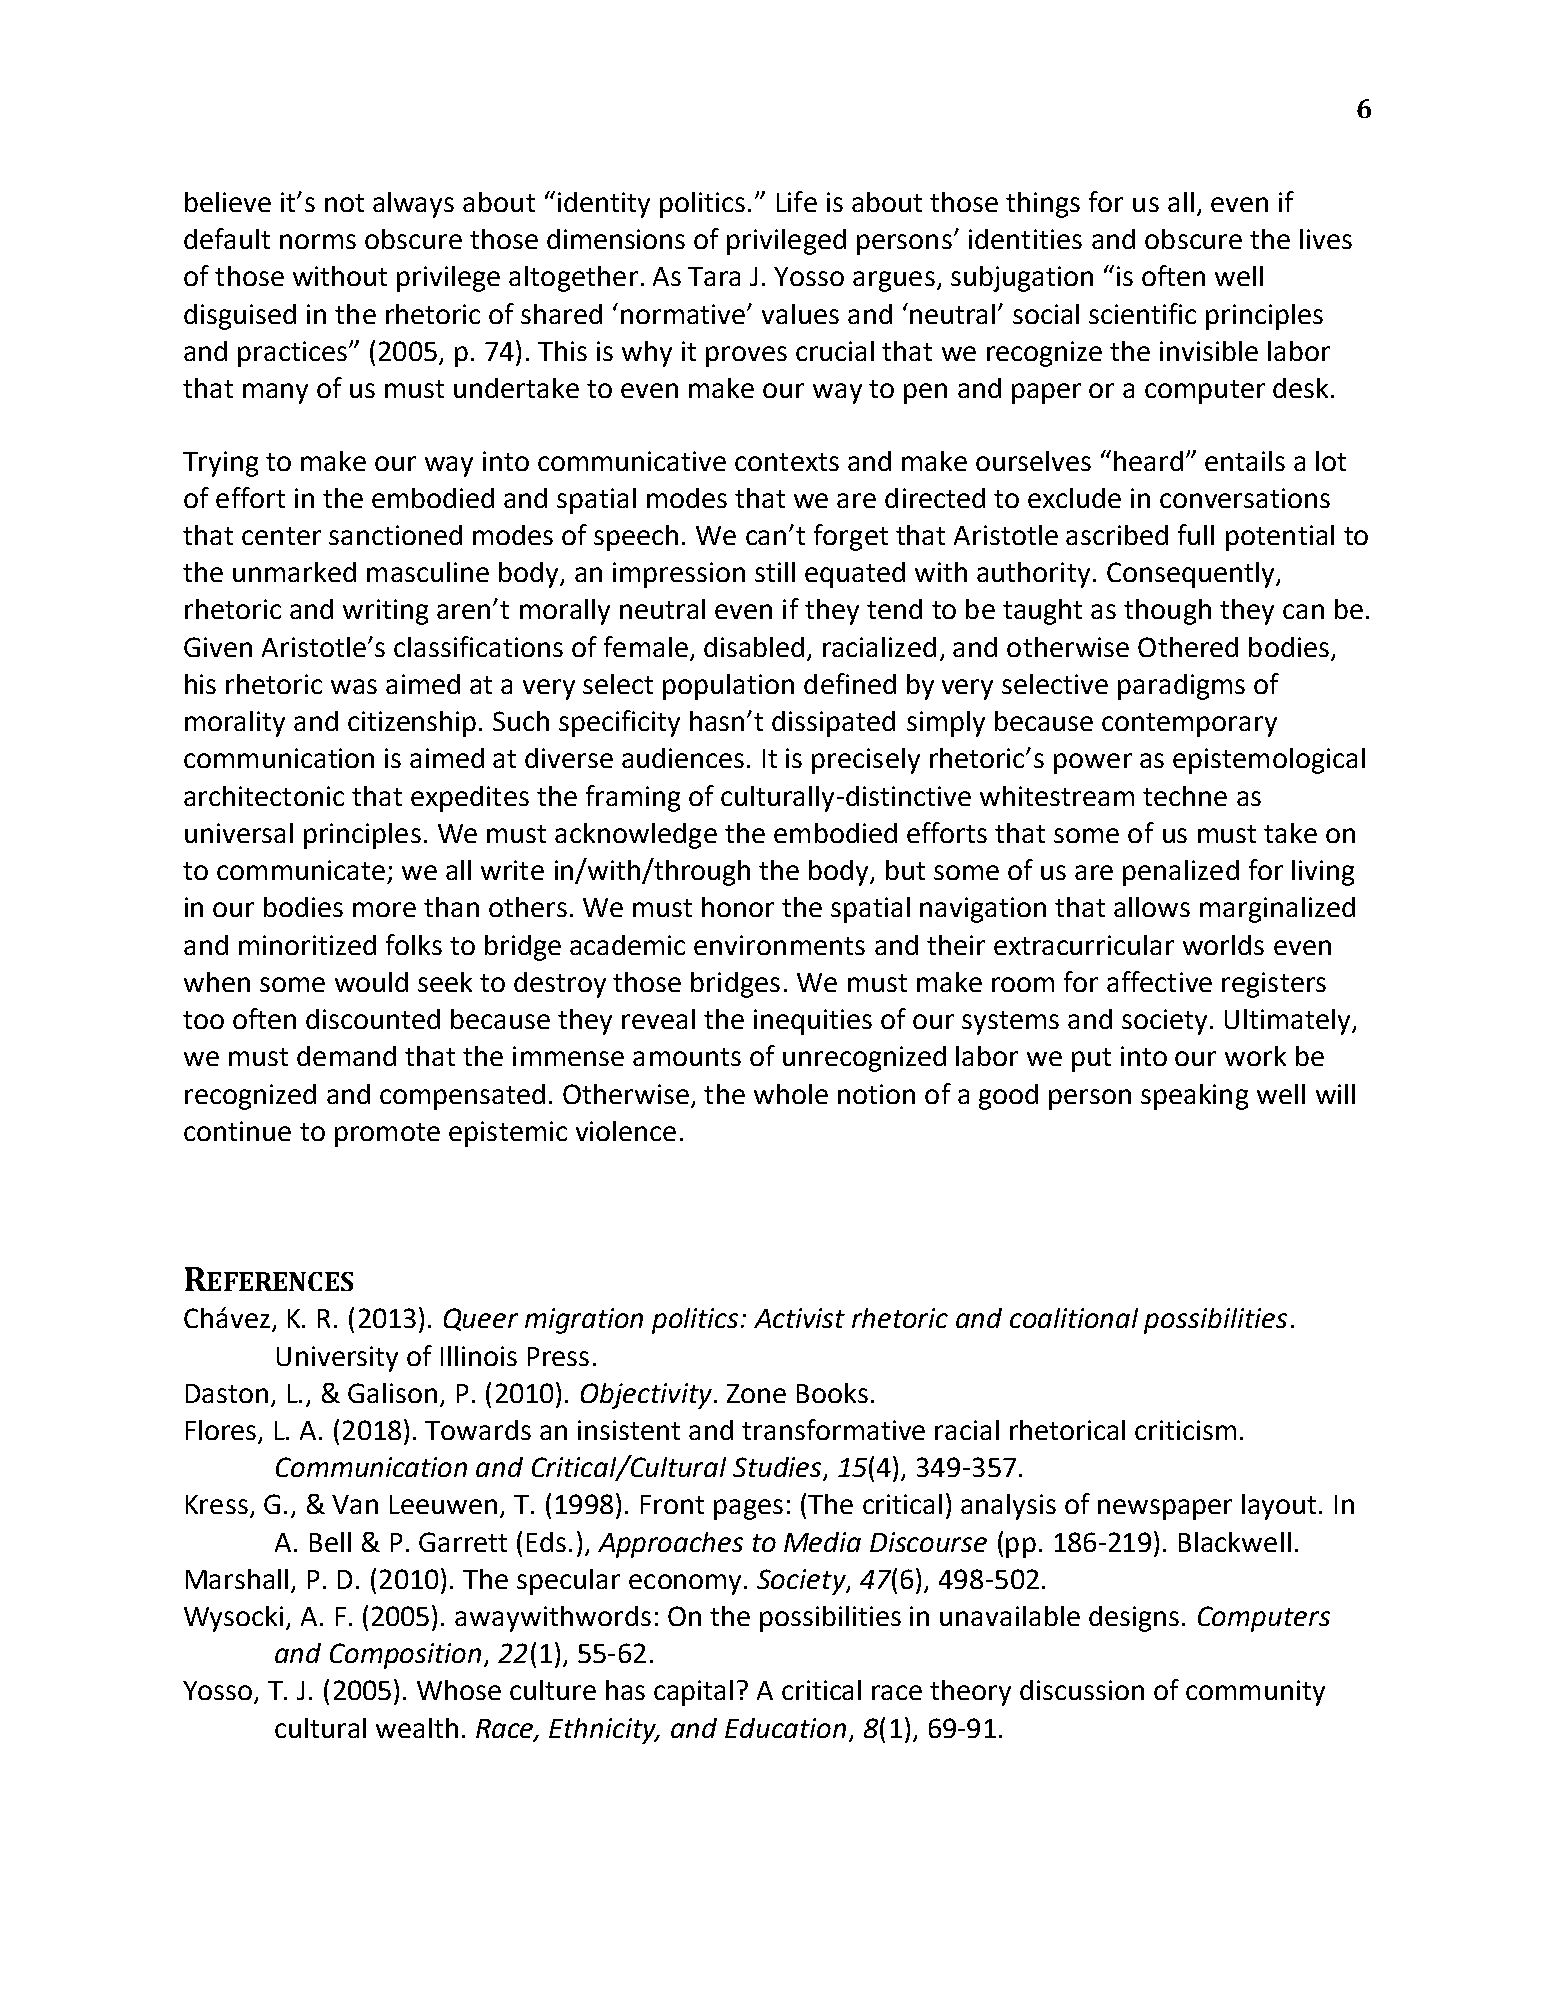 The width and height of the screenshot is (1555, 2012). What do you see at coordinates (683, 758) in the screenshot?
I see `audiences` at bounding box center [683, 758].
